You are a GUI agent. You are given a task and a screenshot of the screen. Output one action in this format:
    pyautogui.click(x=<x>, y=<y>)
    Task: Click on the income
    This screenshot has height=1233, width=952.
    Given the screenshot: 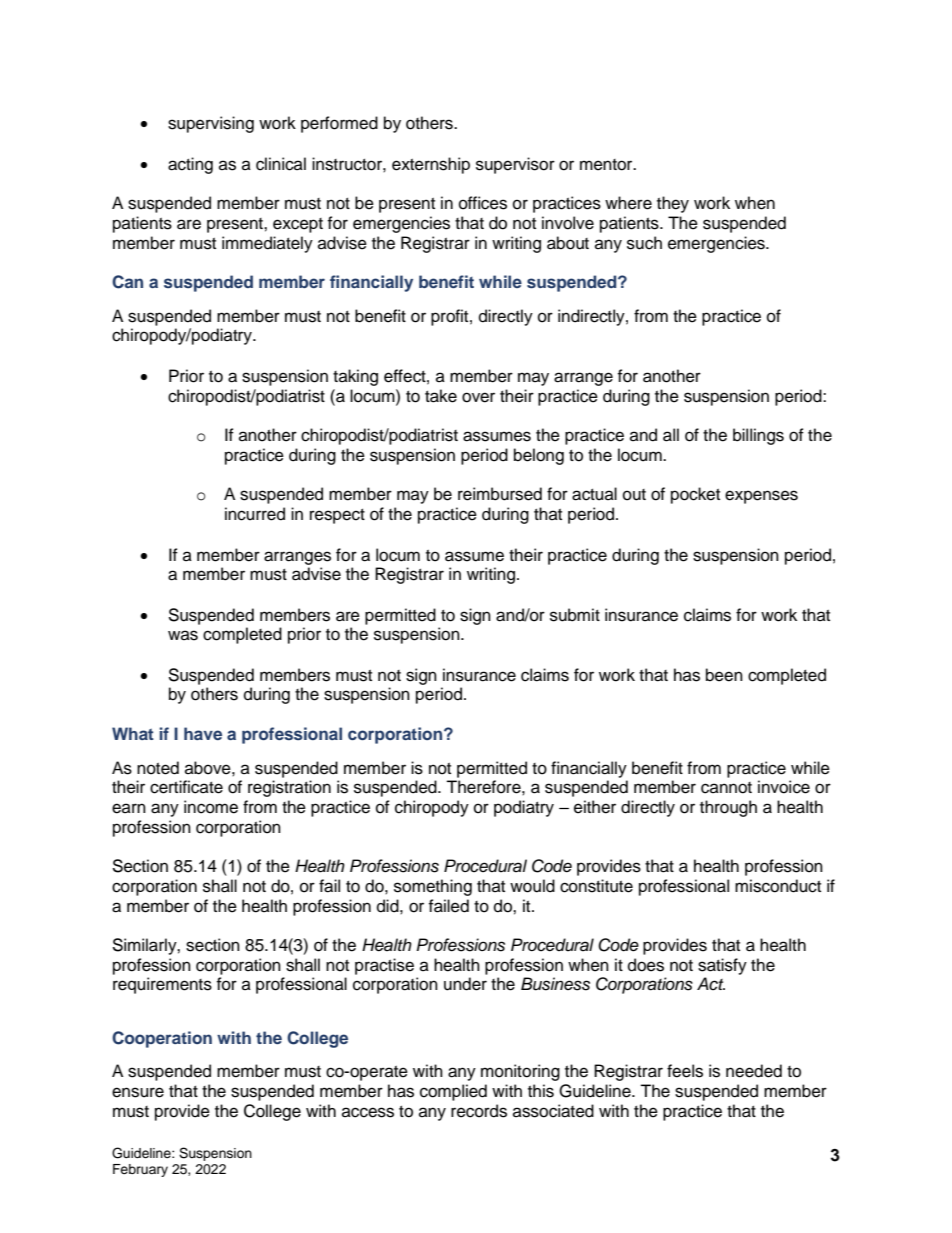 What is the action you would take?
    pyautogui.click(x=211, y=807)
